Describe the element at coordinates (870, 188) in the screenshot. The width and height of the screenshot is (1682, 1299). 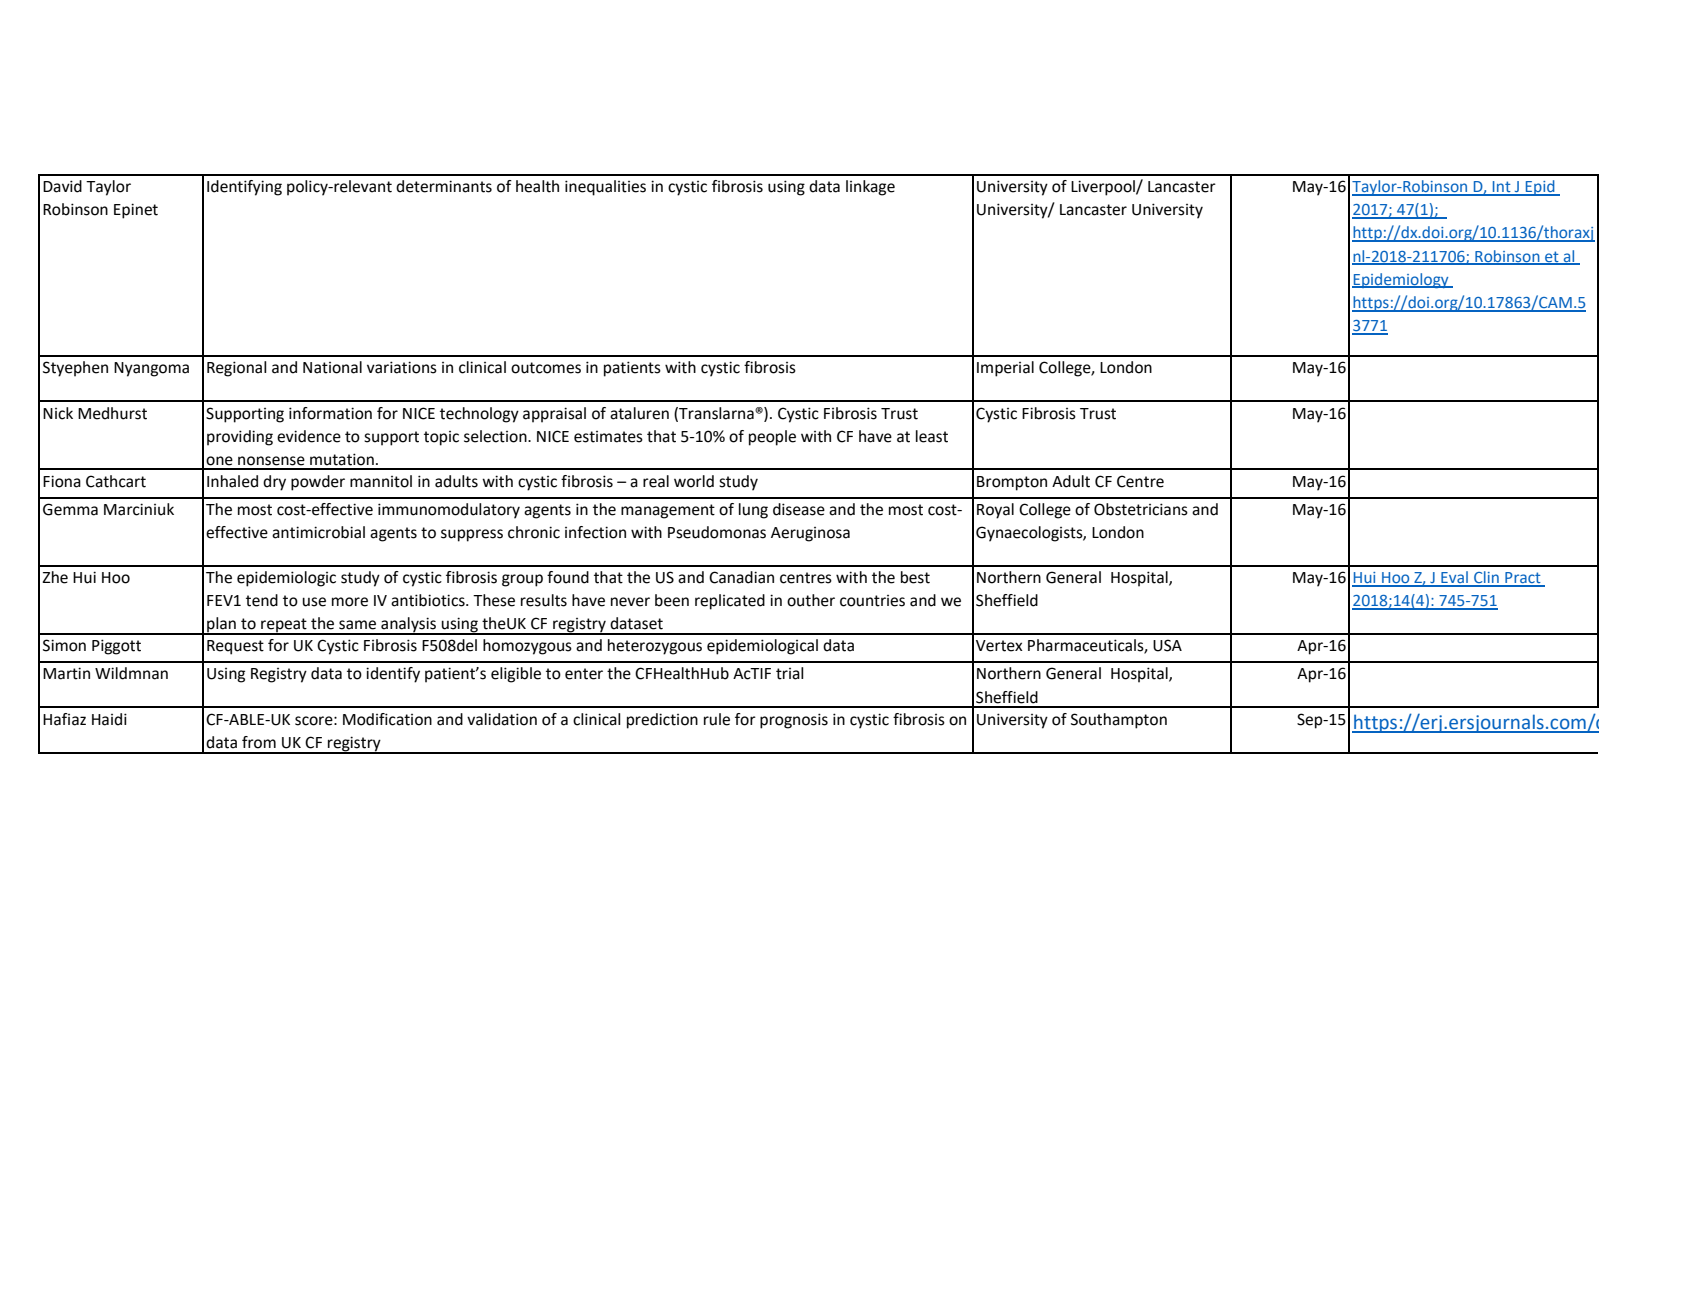
I see `linkage` at that location.
